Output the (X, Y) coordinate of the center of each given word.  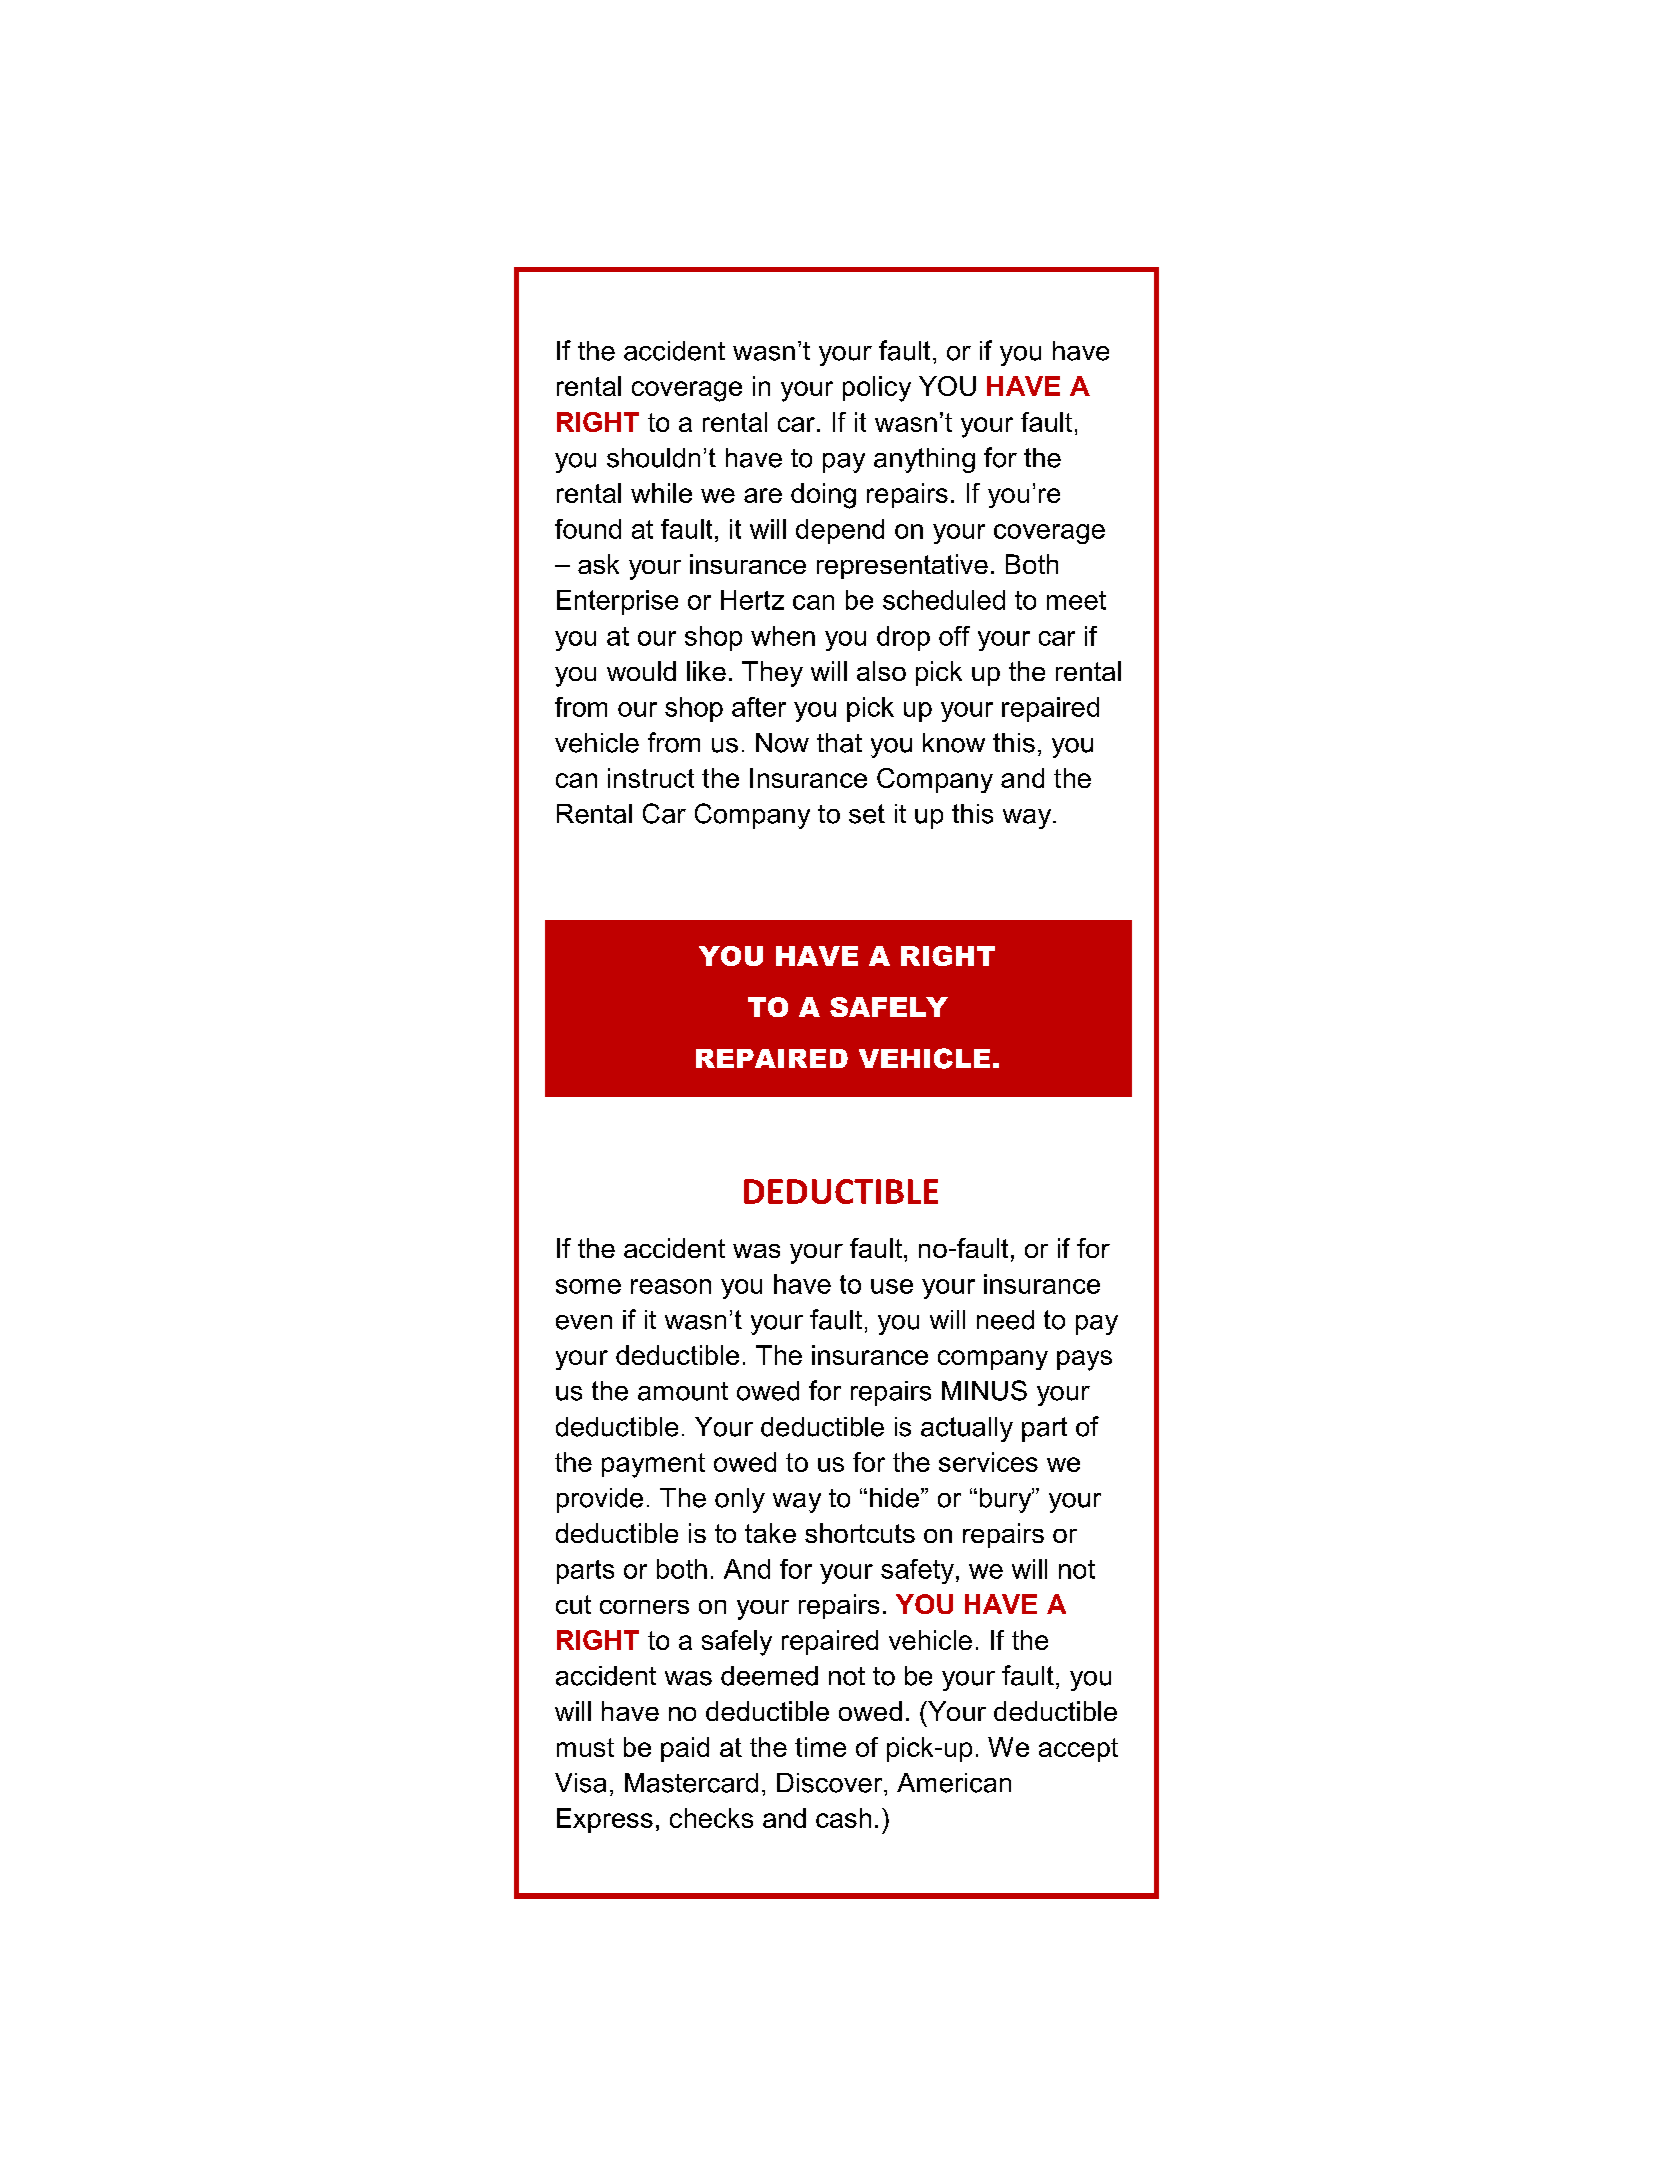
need (1005, 1320)
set (867, 814)
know (954, 743)
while (661, 493)
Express (605, 1820)
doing (823, 496)
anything (924, 460)
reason (671, 1286)
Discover (831, 1783)
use (892, 1286)
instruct (651, 778)
